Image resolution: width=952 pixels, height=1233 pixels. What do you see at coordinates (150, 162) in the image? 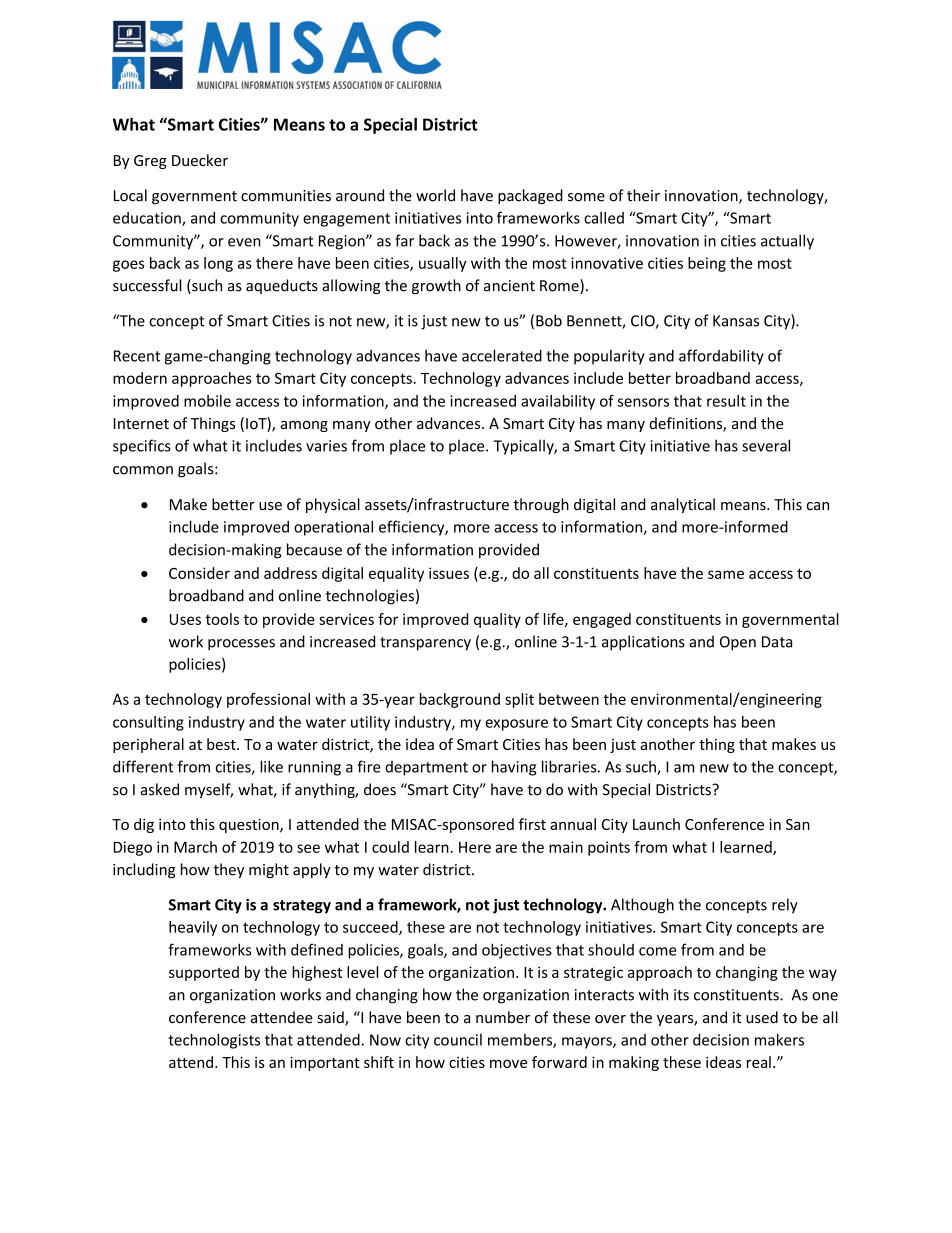
I see `Greg` at bounding box center [150, 162].
